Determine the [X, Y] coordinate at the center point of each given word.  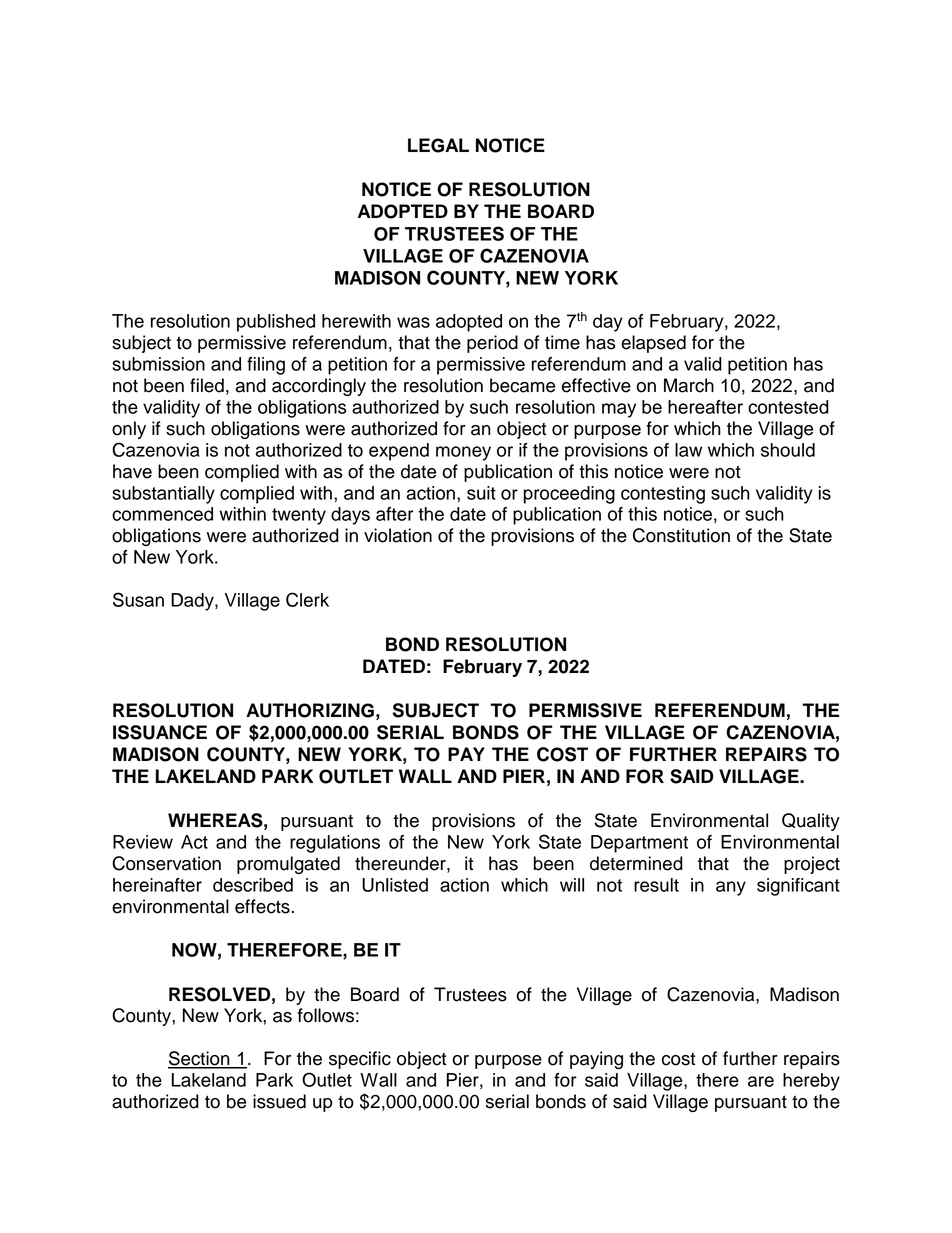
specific [360, 1060]
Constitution [681, 535]
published [276, 323]
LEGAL [438, 145]
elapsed [653, 344]
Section [200, 1059]
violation [398, 535]
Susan [138, 599]
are [761, 1081]
